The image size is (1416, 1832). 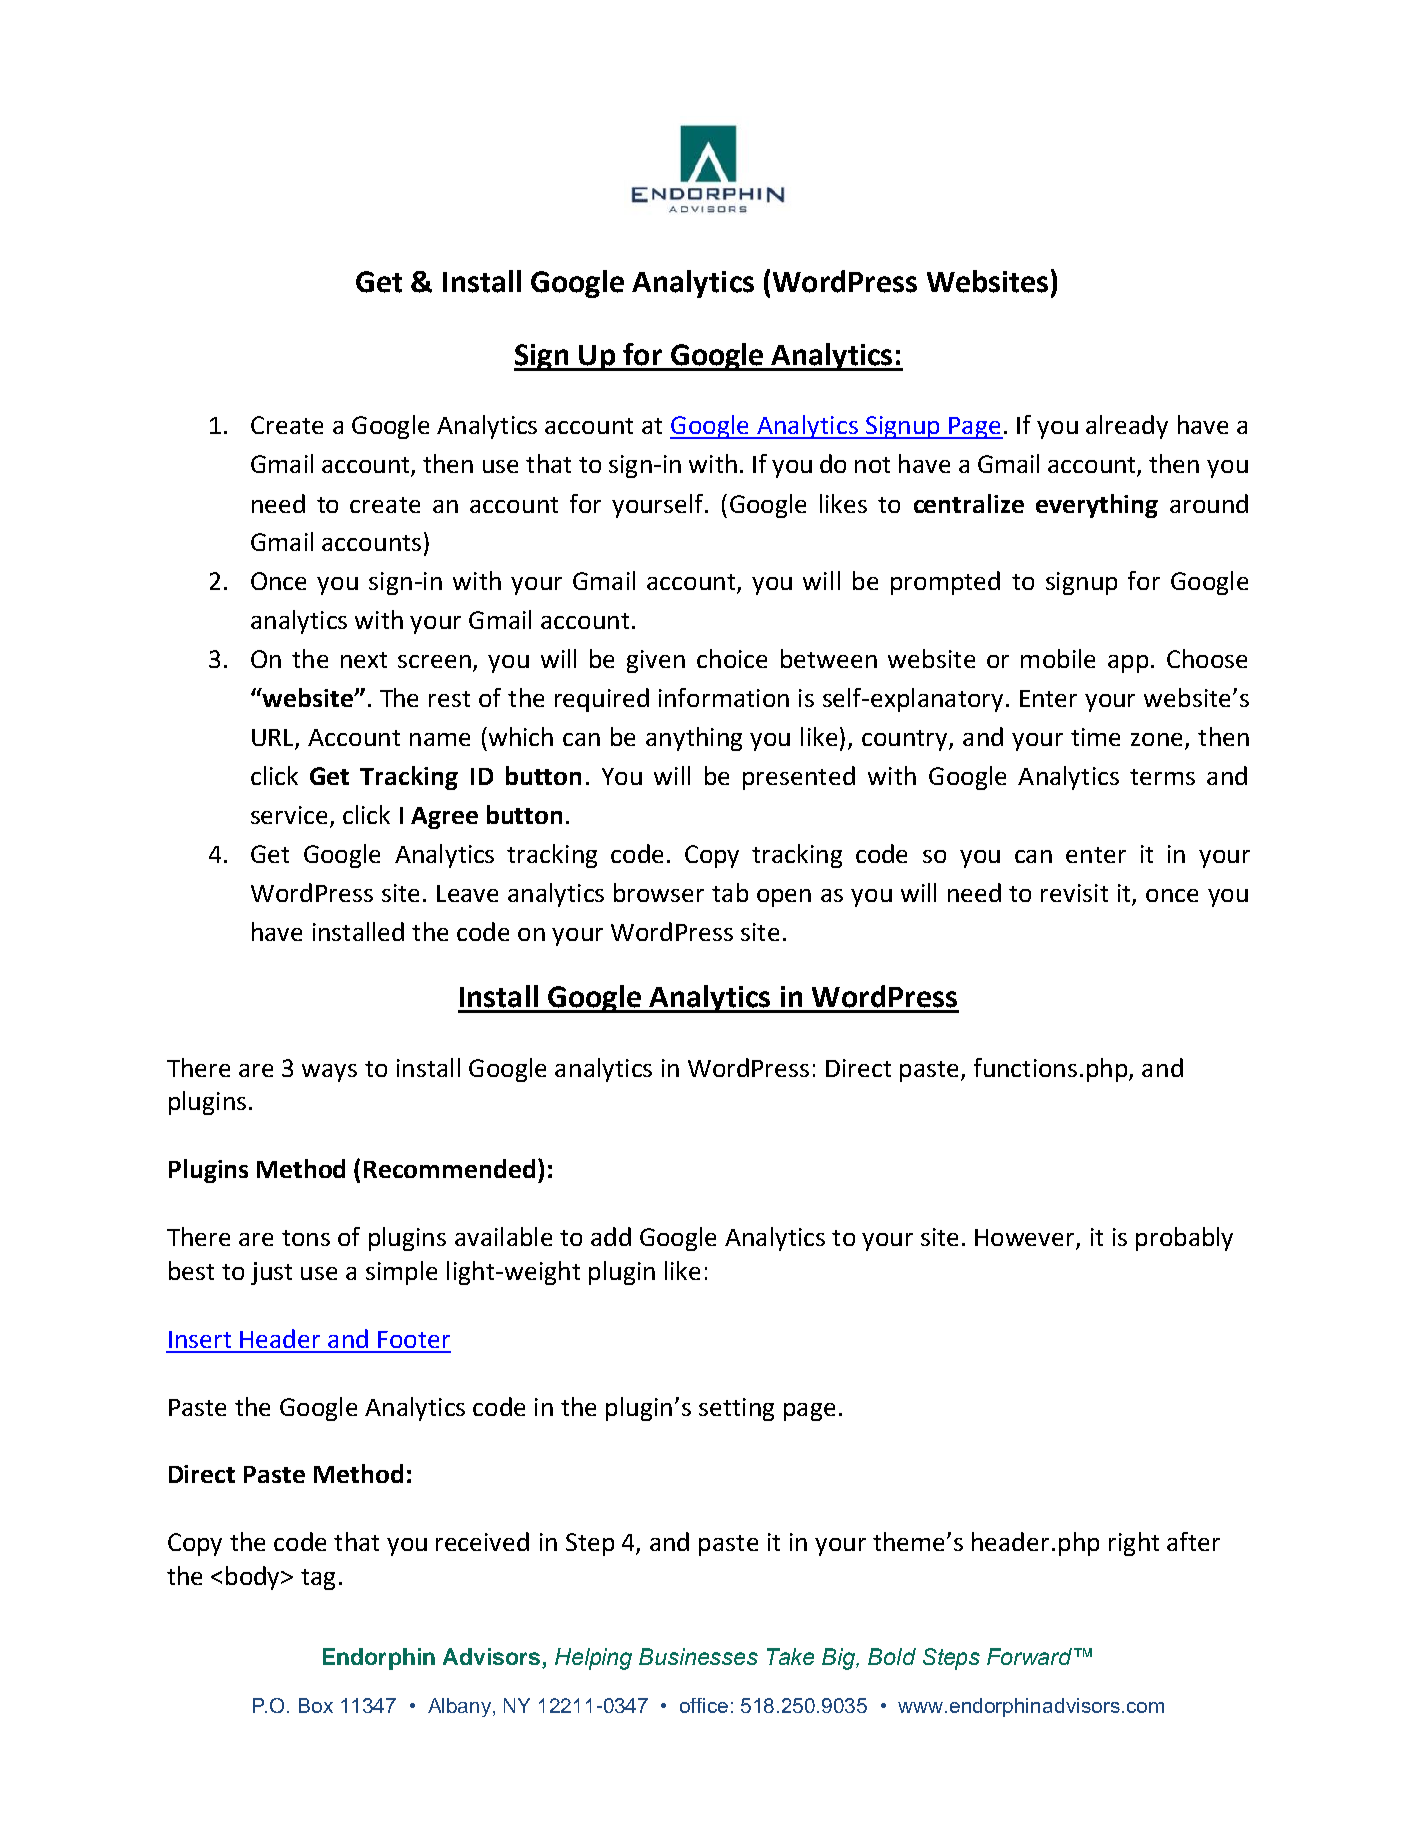 What do you see at coordinates (736, 1409) in the document?
I see `setting` at bounding box center [736, 1409].
